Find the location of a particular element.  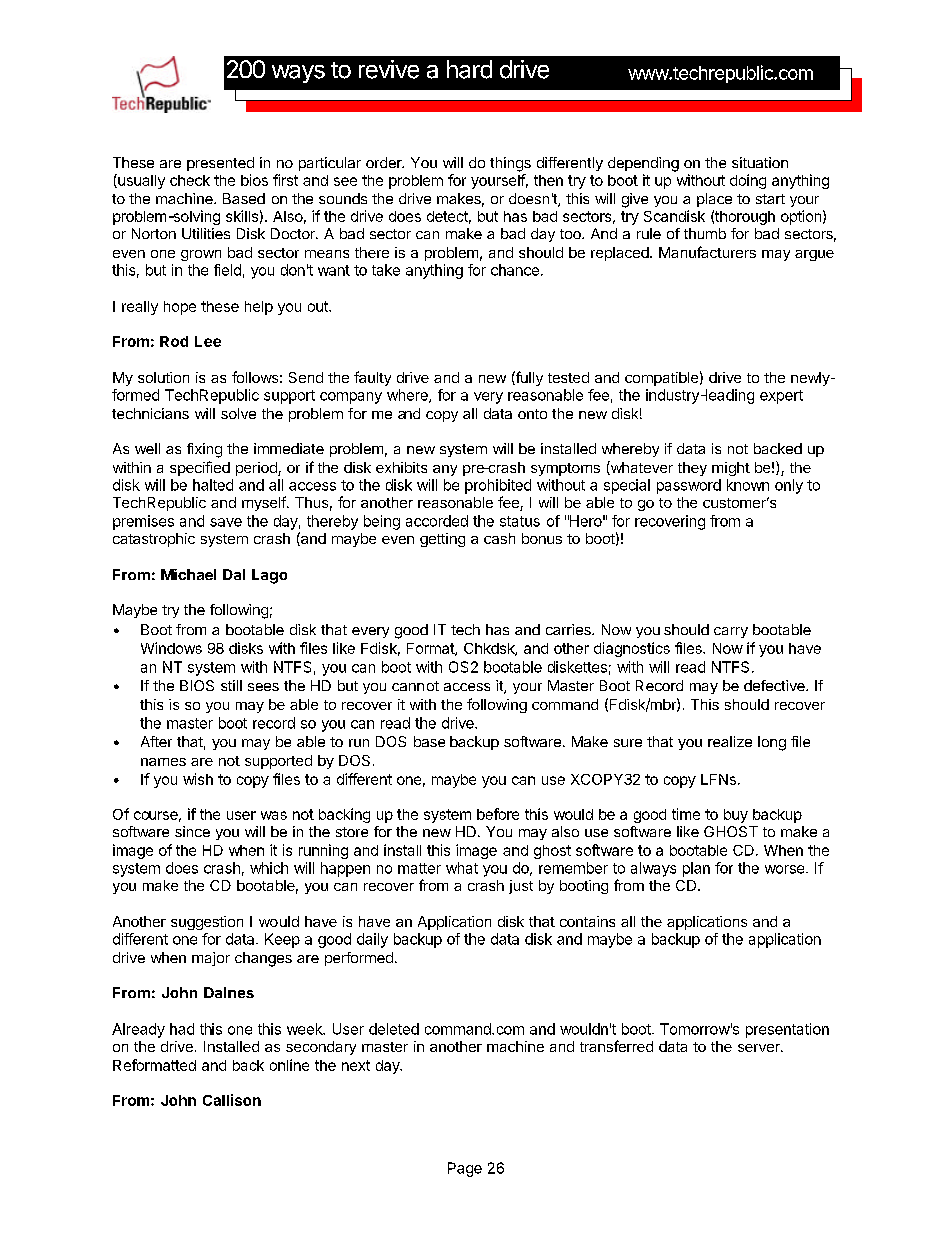

presented is located at coordinates (220, 164).
